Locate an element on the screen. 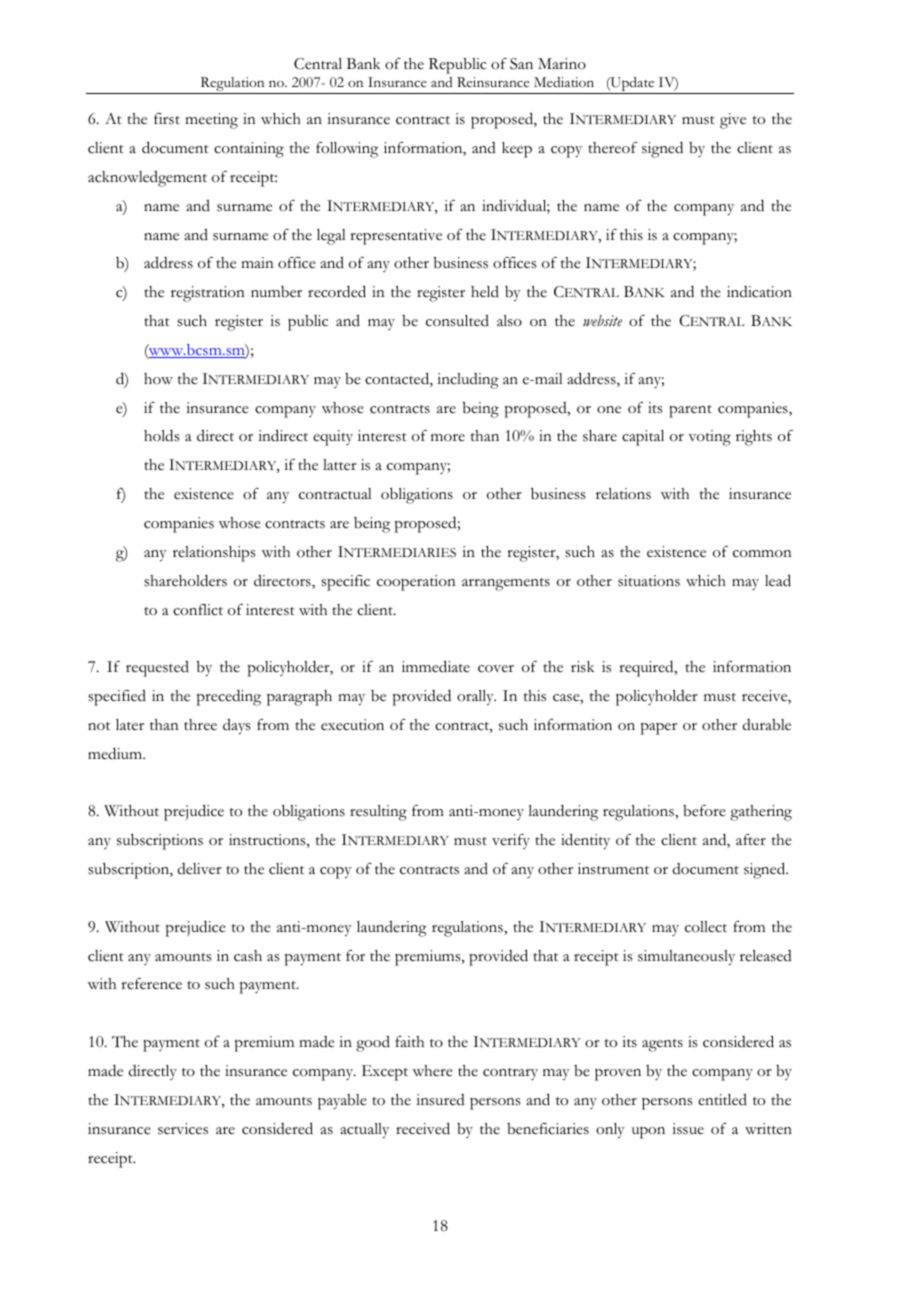 This screenshot has height=1308, width=924. verify is located at coordinates (511, 841).
